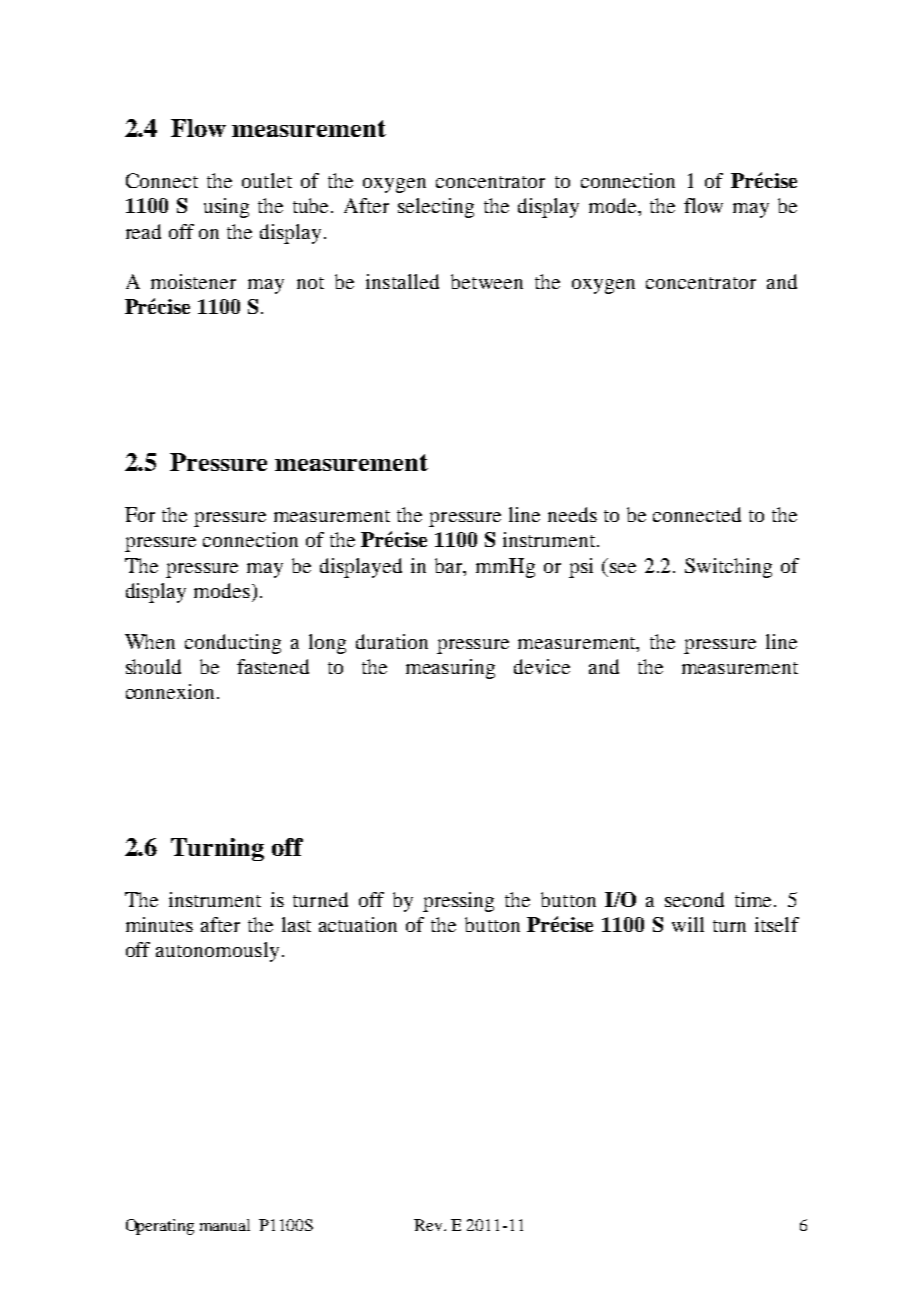  I want to click on device, so click(542, 666).
